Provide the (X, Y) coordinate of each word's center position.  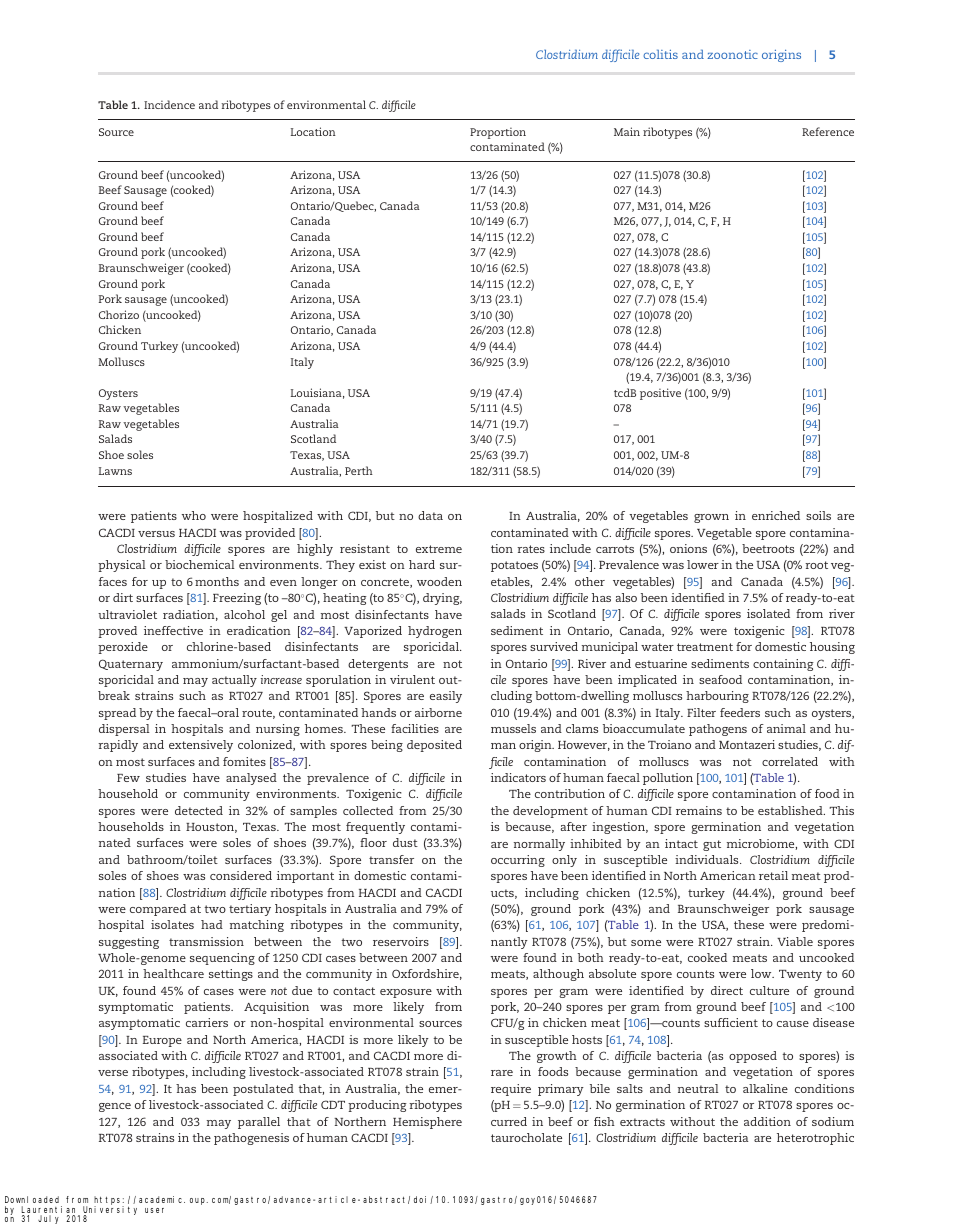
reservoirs (401, 941)
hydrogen (435, 632)
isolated (768, 613)
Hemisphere (427, 1123)
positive (660, 394)
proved (117, 632)
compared (158, 910)
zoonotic (732, 54)
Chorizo (119, 314)
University (110, 1211)
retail (773, 875)
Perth (359, 470)
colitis (660, 54)
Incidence (169, 104)
